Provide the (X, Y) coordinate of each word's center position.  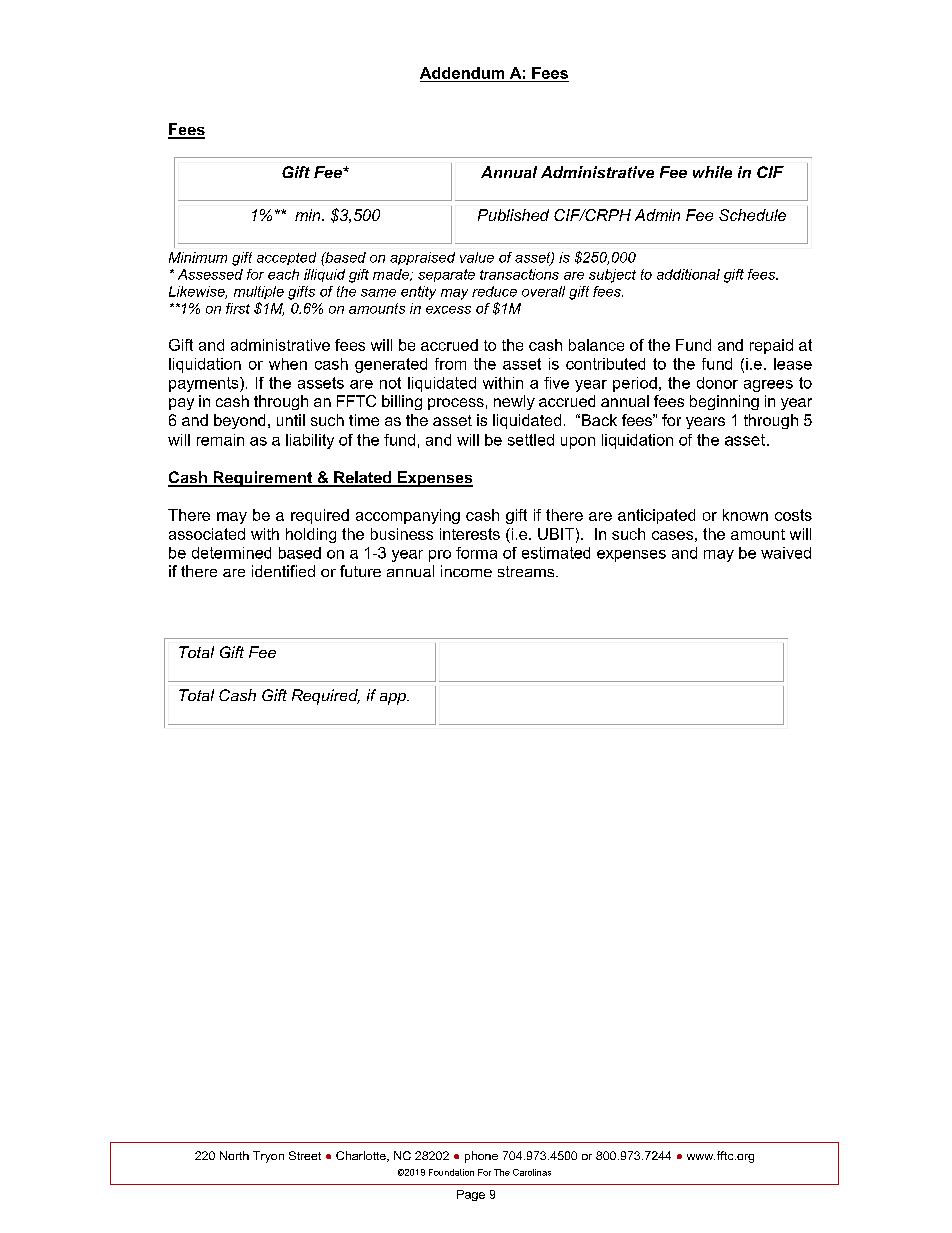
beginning (724, 402)
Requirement (263, 479)
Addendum (462, 73)
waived (786, 553)
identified (283, 571)
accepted (286, 258)
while (712, 172)
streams (527, 571)
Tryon (268, 1157)
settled (531, 440)
